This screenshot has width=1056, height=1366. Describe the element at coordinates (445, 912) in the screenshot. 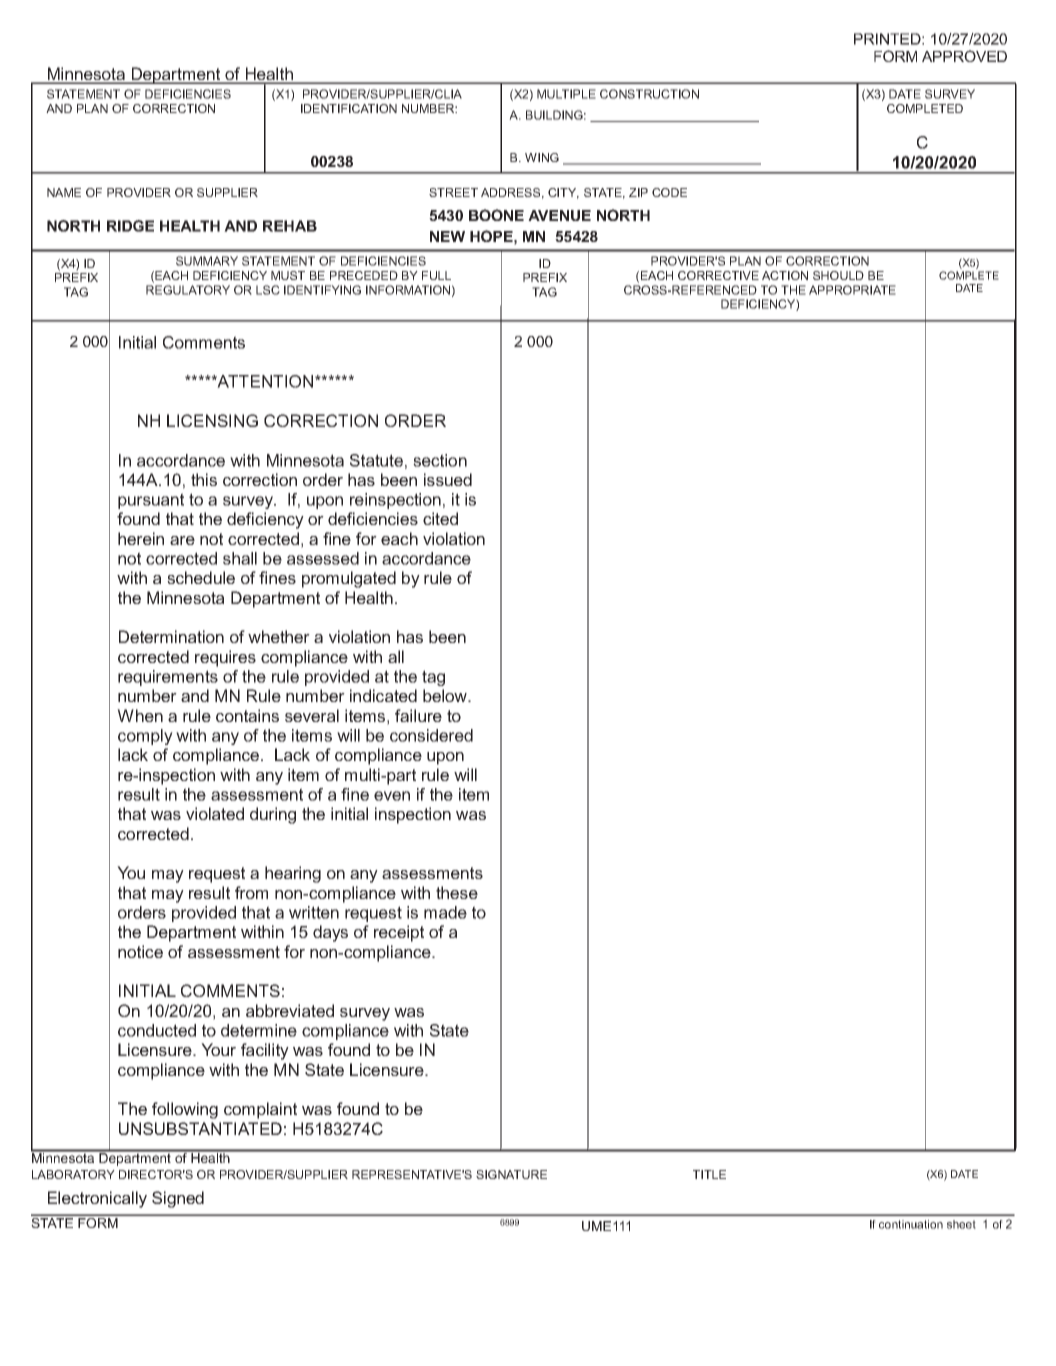

I see `made` at that location.
